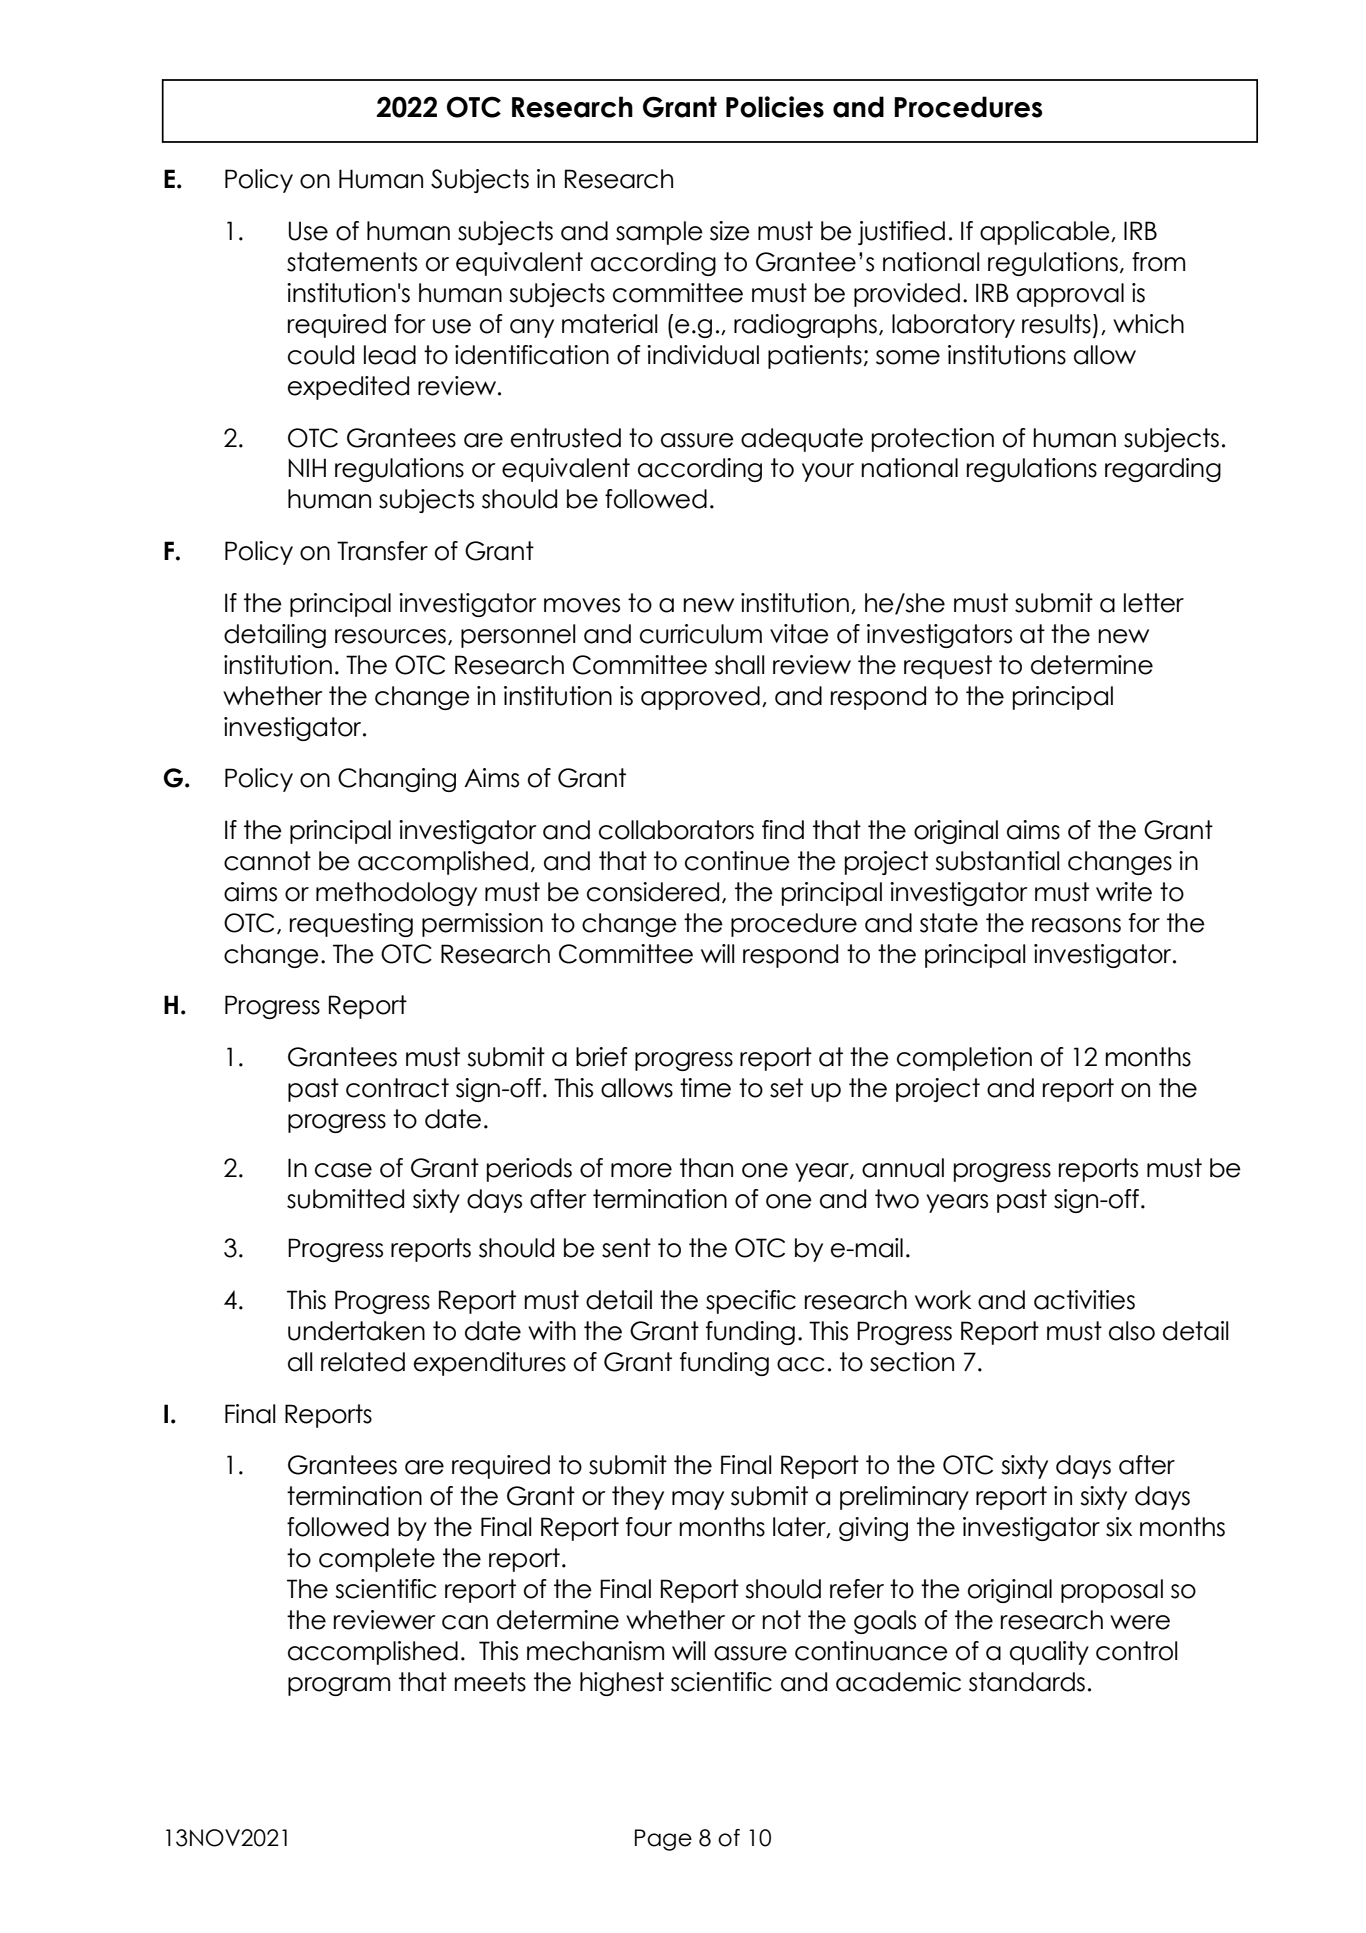 The image size is (1366, 1933). Describe the element at coordinates (339, 1686) in the screenshot. I see `program` at that location.
